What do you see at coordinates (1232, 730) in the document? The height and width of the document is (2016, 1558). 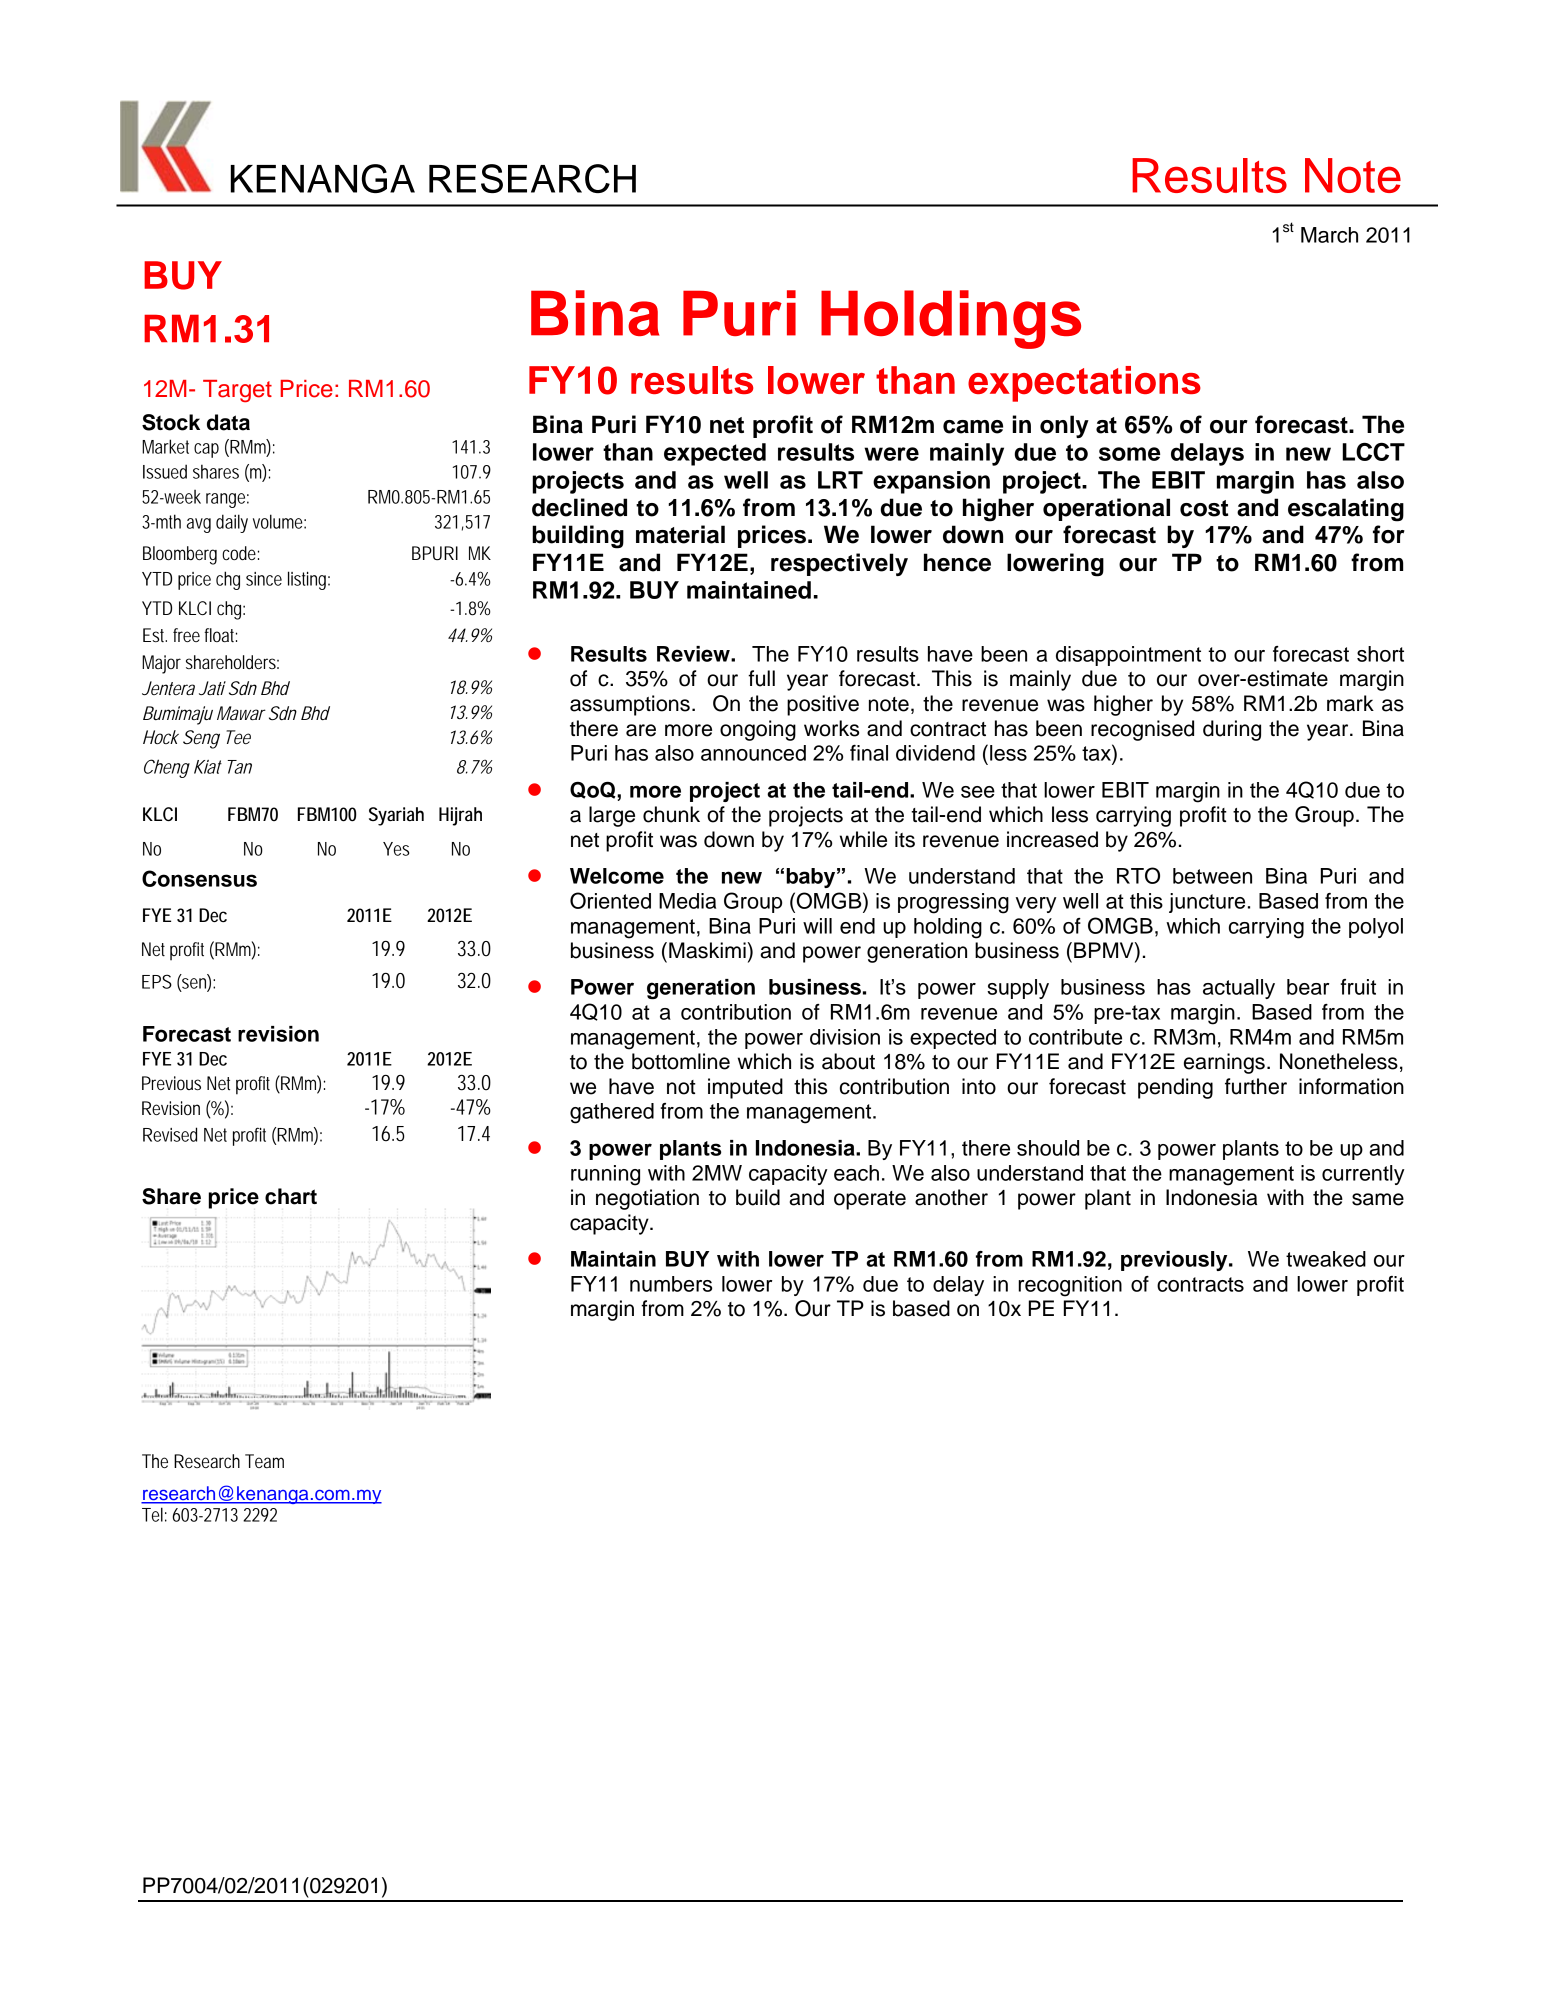 I see `during` at bounding box center [1232, 730].
